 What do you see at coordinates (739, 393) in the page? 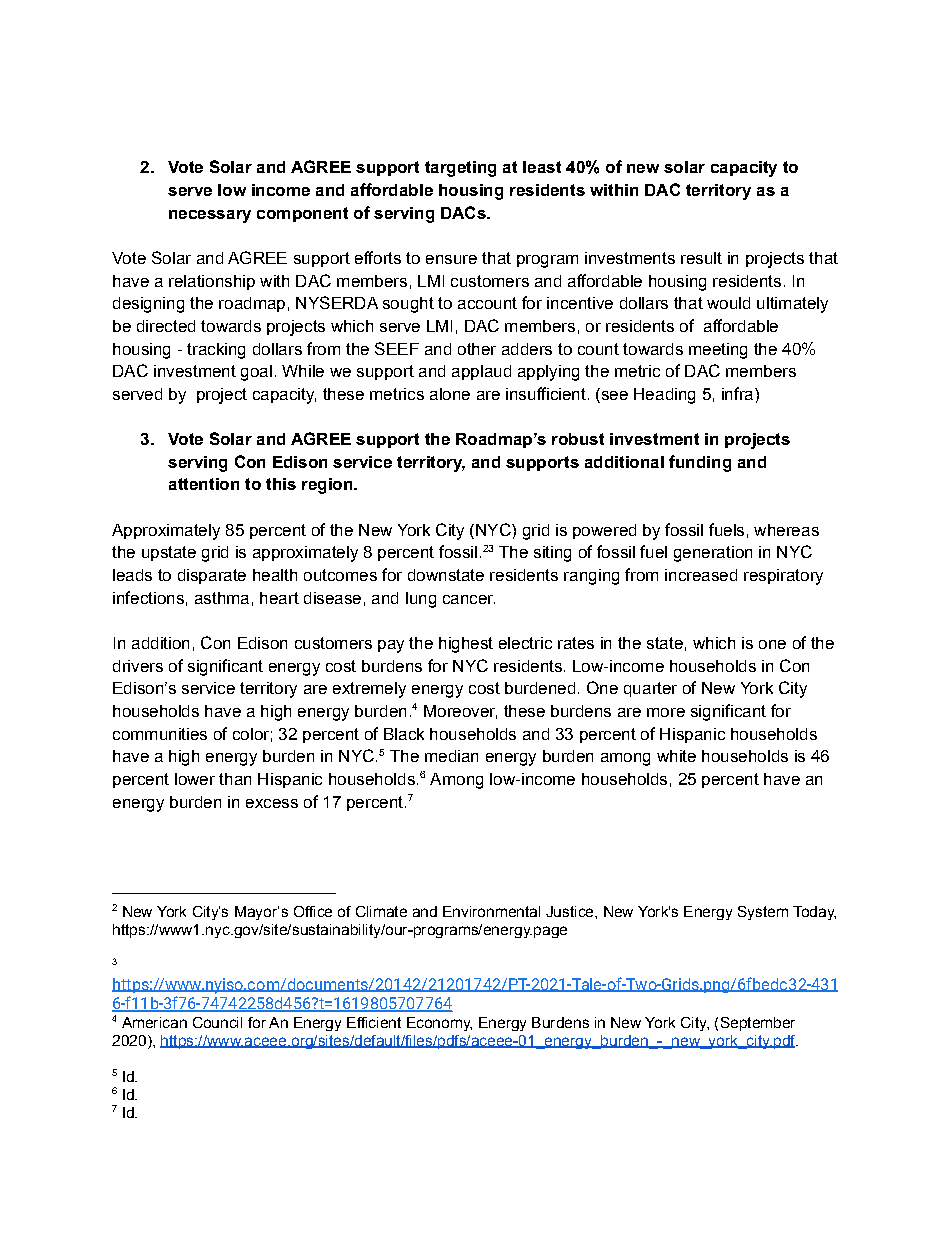
I see `infra` at bounding box center [739, 393].
